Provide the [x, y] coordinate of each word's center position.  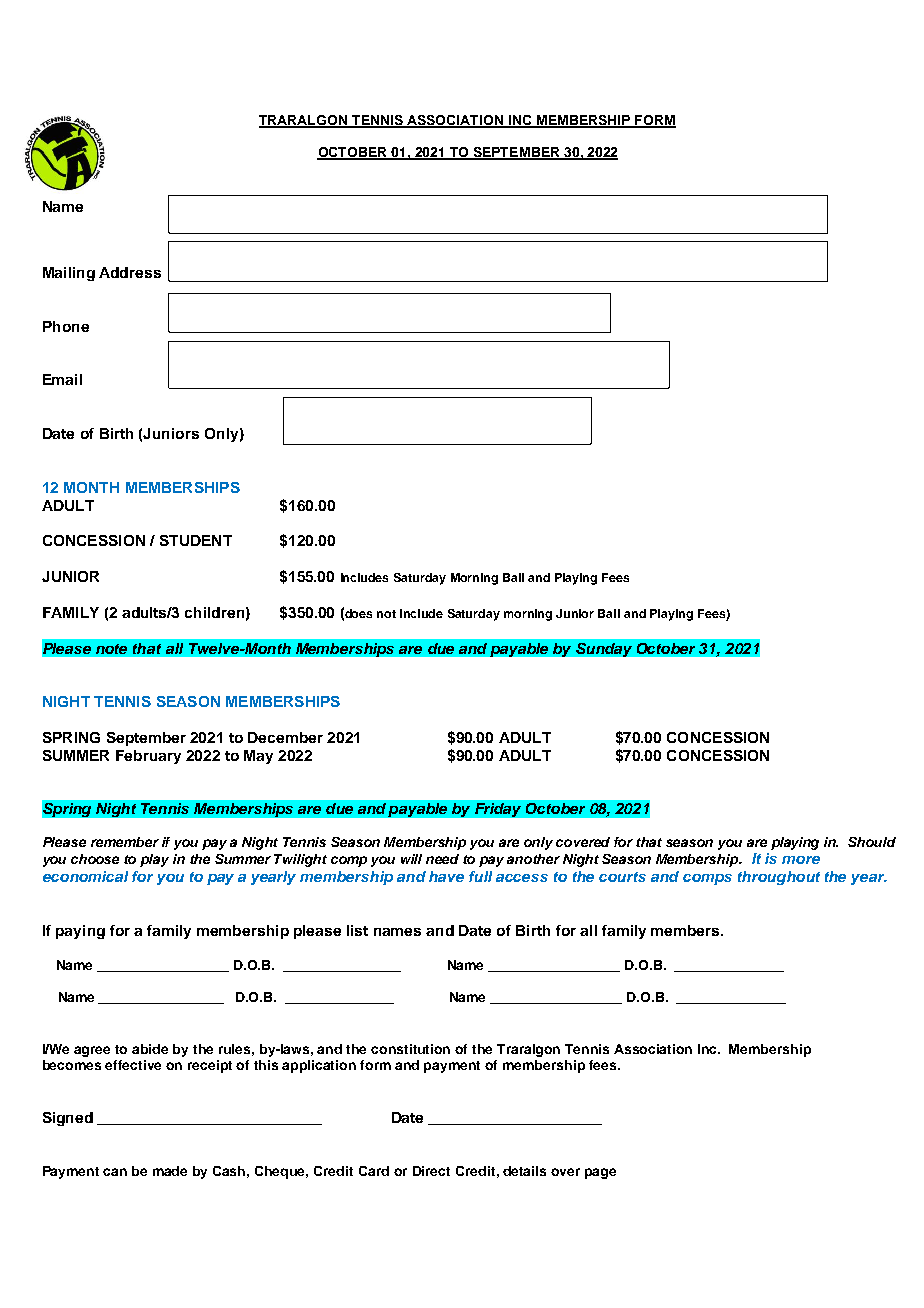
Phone [66, 326]
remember [125, 842]
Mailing [69, 274]
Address [130, 272]
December [285, 737]
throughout [779, 878]
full [480, 876]
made [170, 1171]
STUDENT [196, 540]
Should [872, 842]
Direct [431, 1171]
